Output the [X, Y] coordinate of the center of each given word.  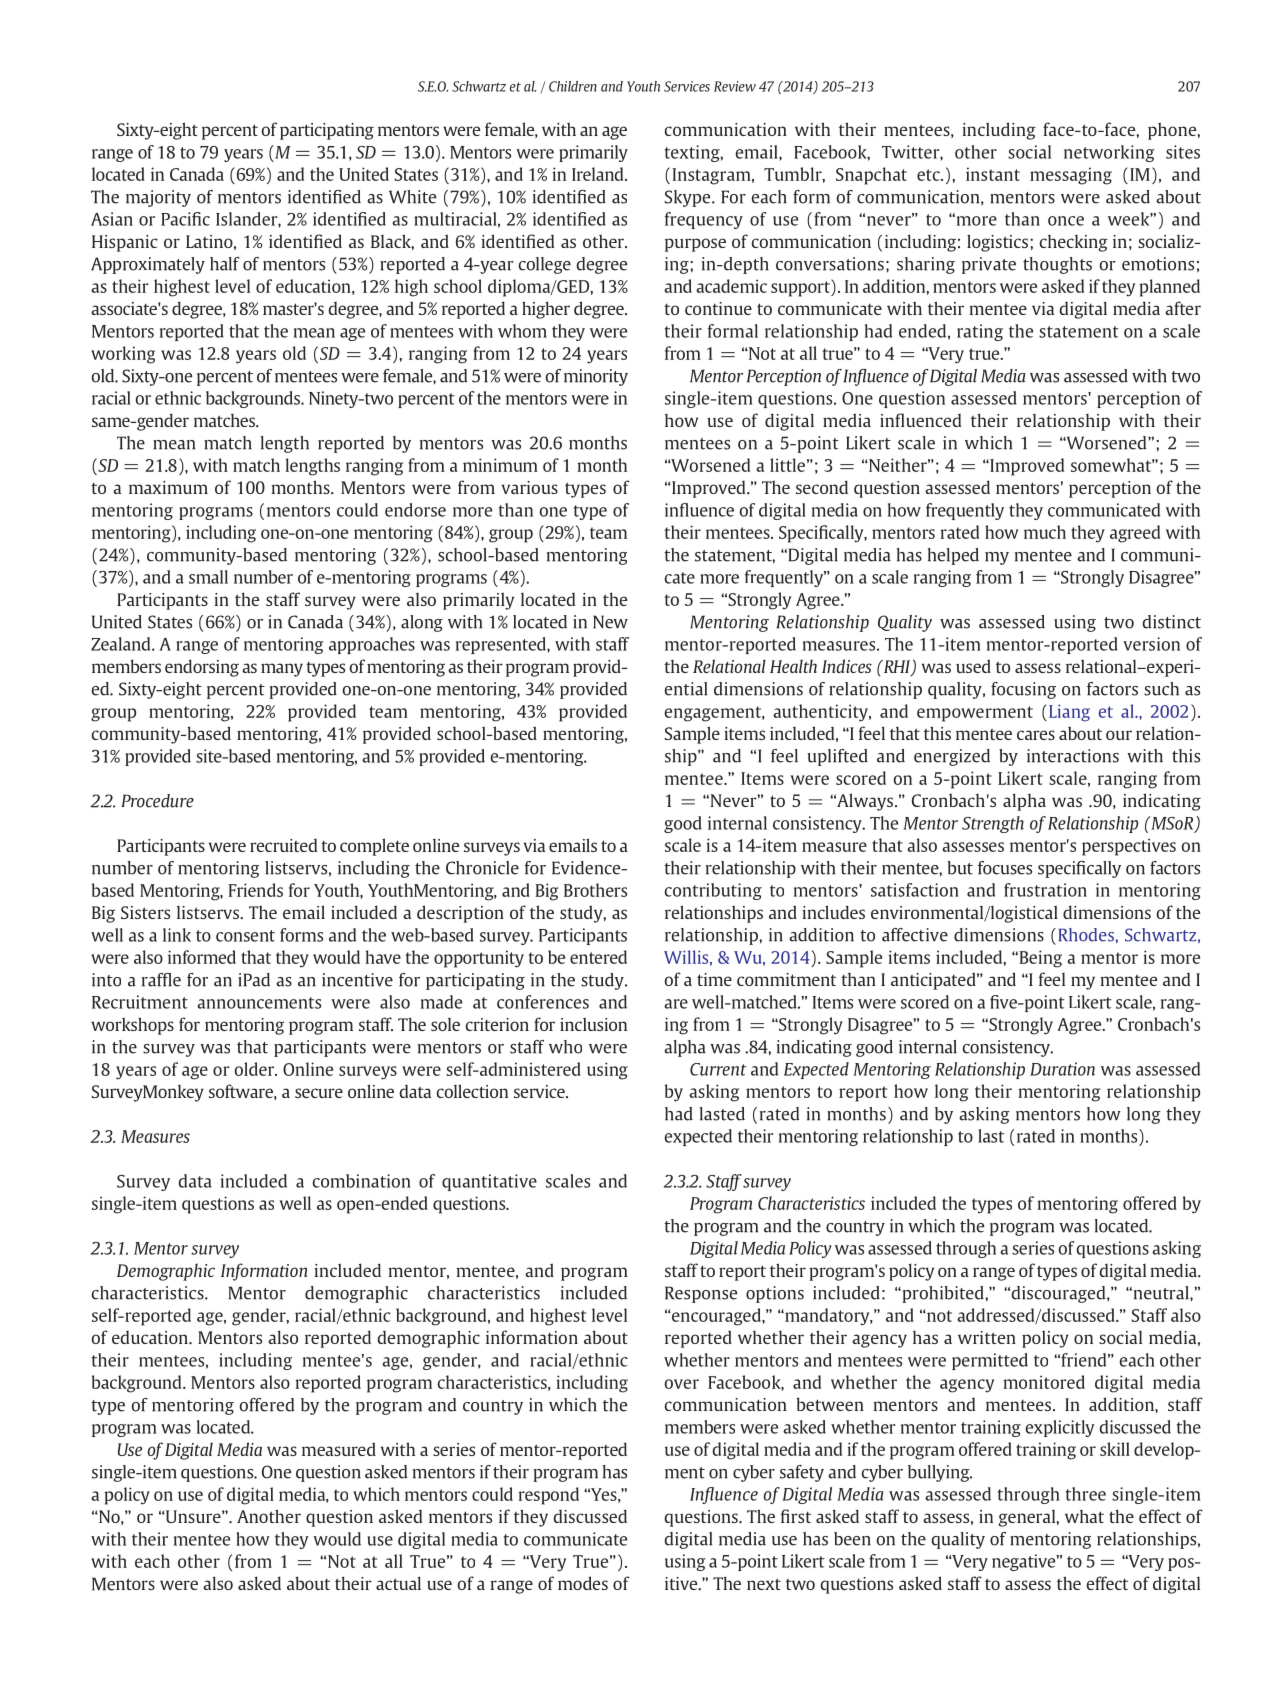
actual [398, 1583]
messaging [1071, 176]
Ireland [599, 174]
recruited [283, 845]
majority [158, 198]
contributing [713, 891]
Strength [993, 824]
